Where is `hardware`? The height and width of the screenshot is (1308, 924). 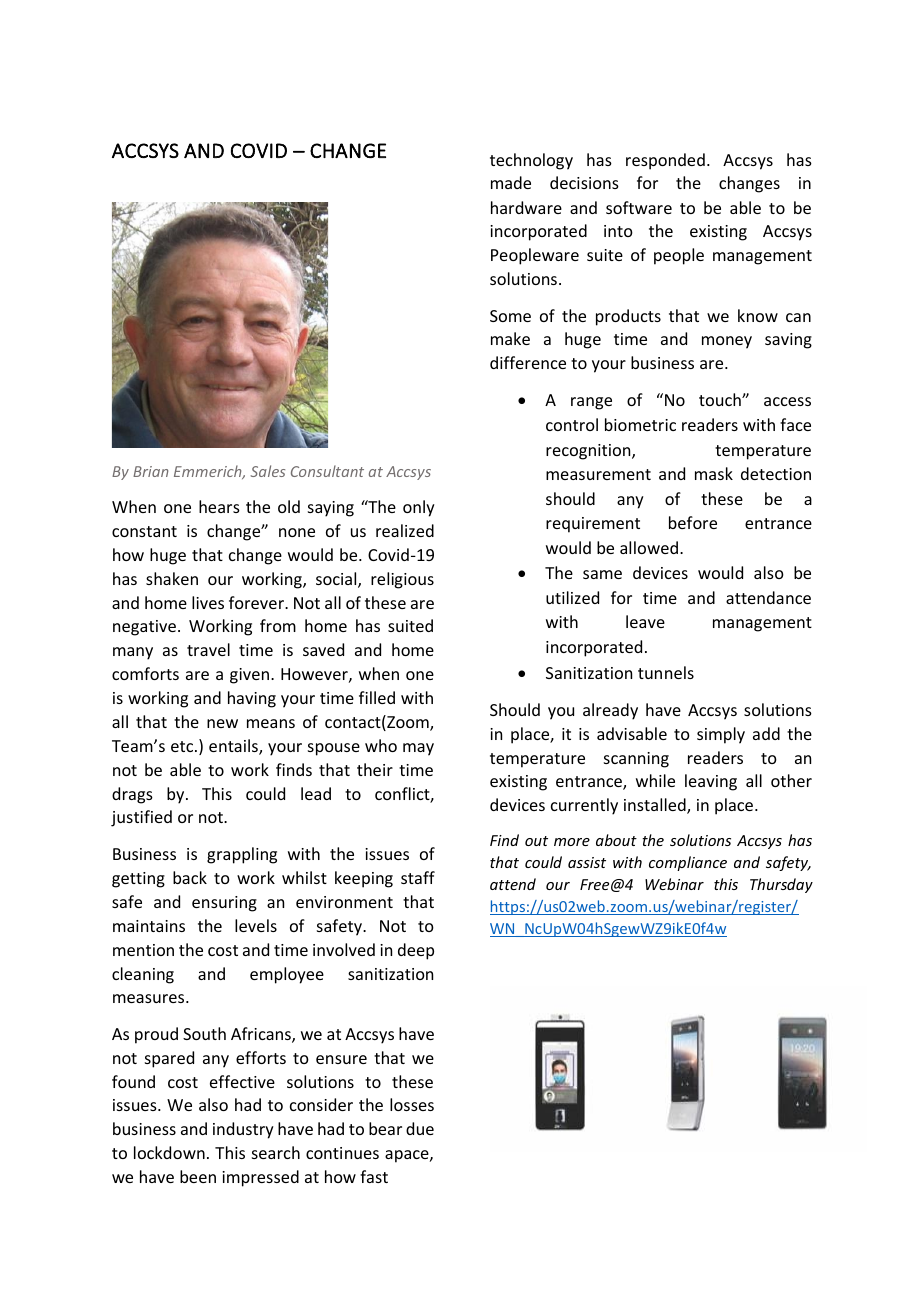
hardware is located at coordinates (526, 207).
